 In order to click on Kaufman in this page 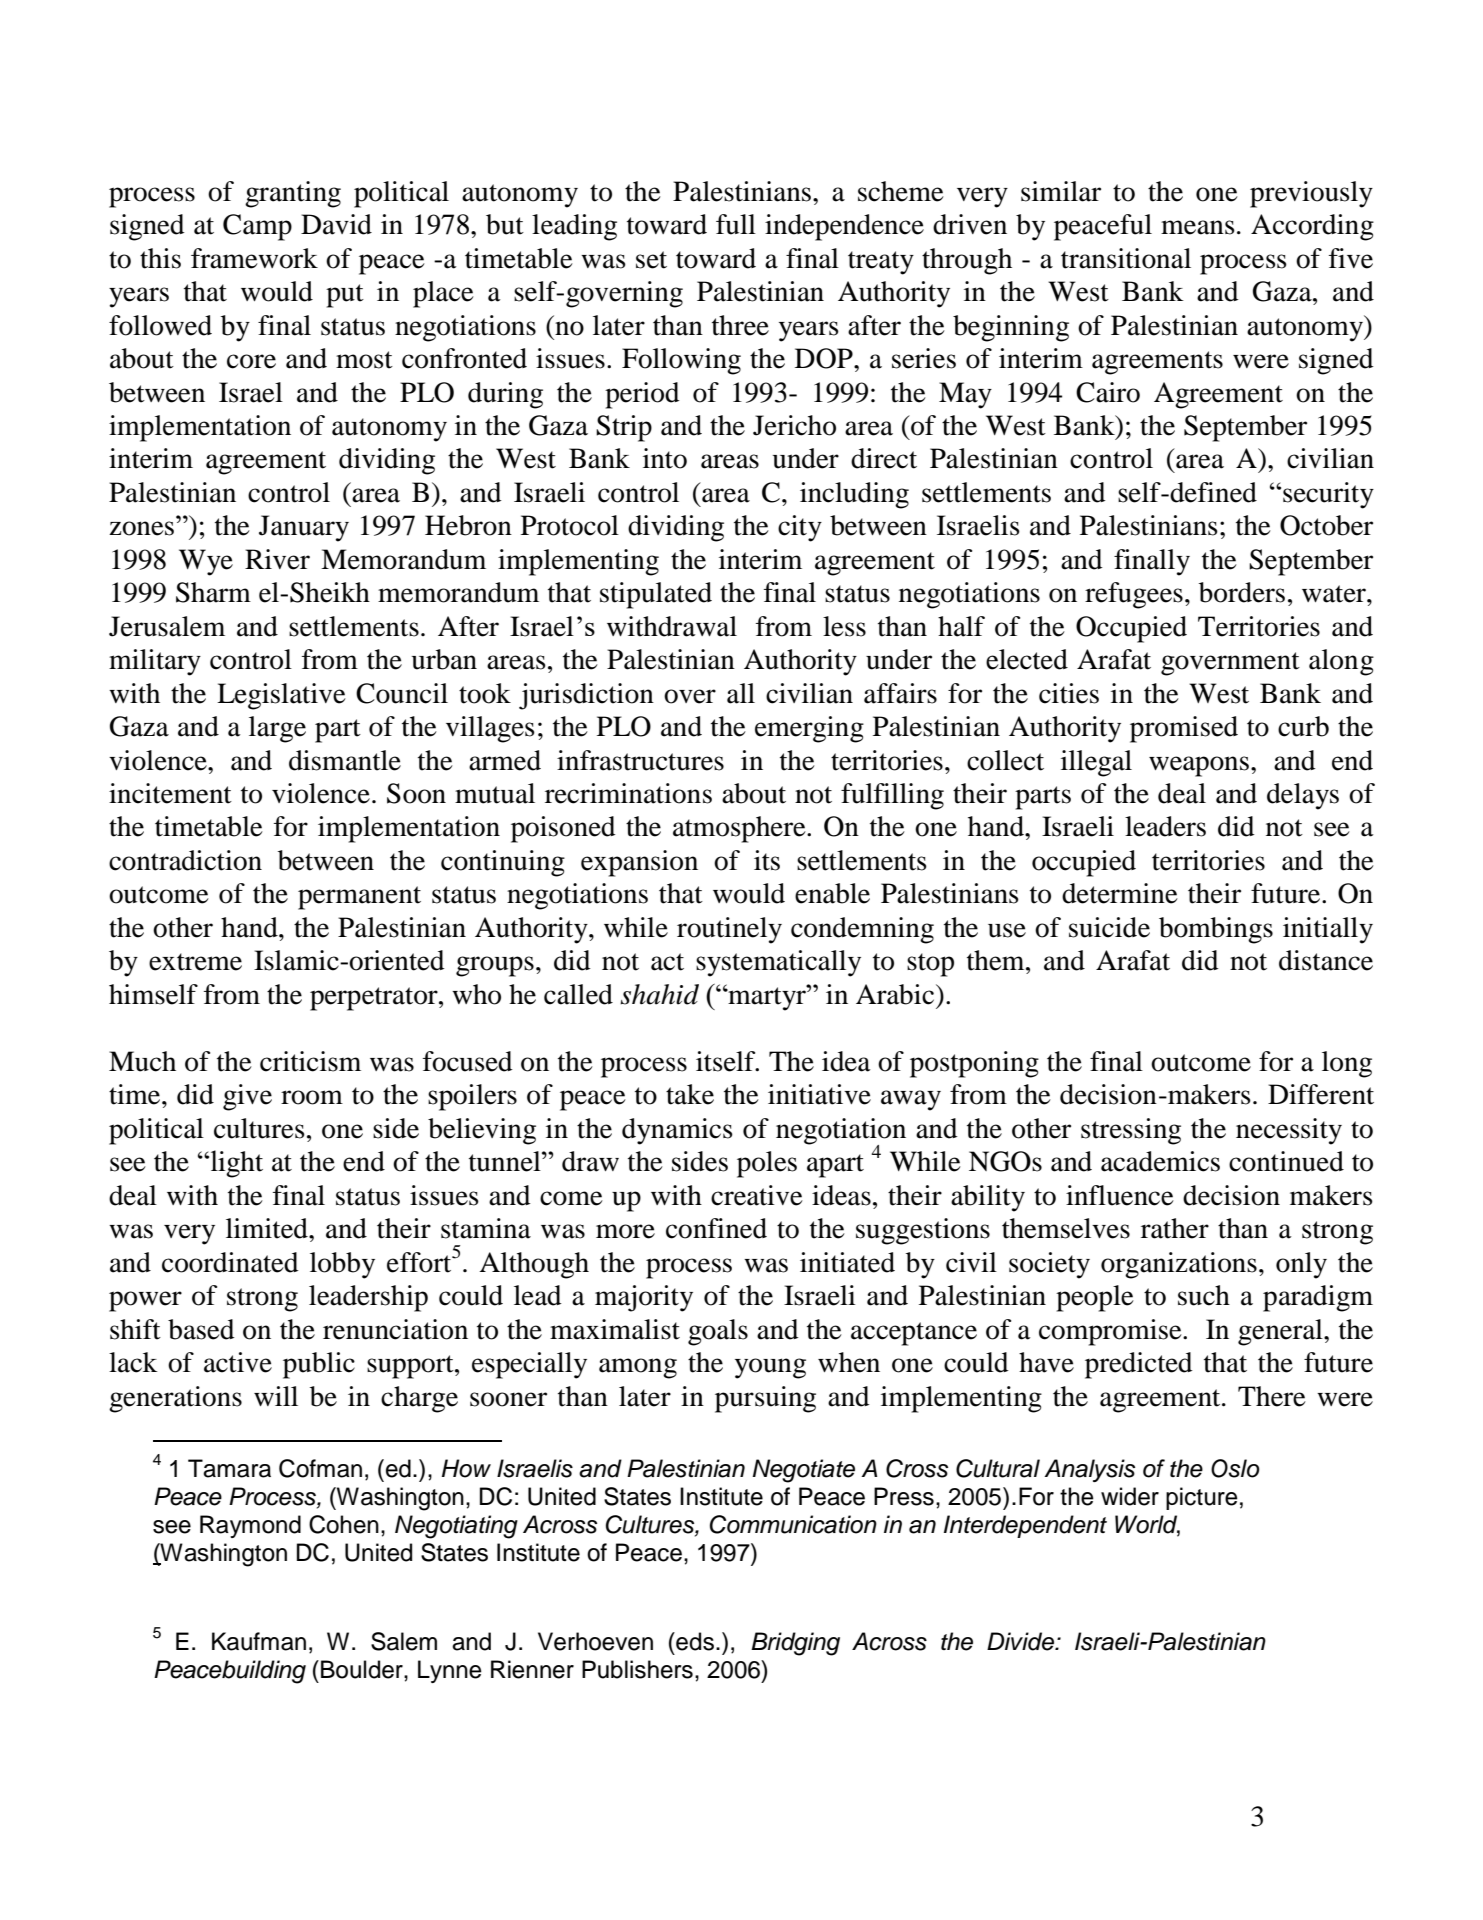, I will do `click(259, 1641)`.
